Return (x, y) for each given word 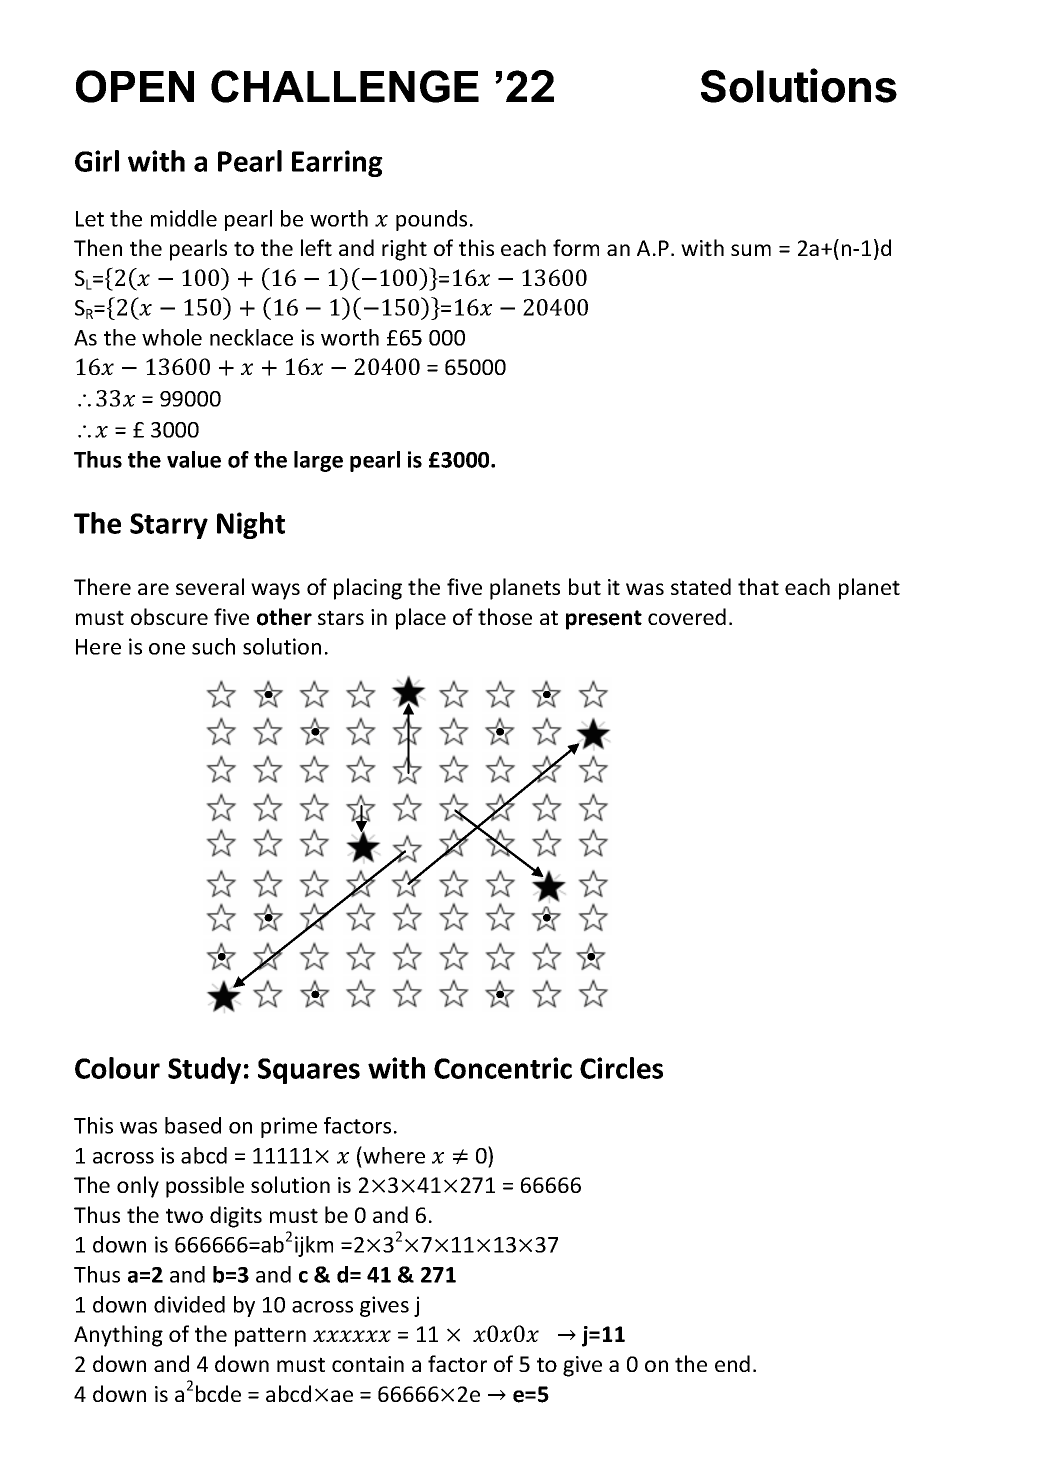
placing (368, 589)
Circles (621, 1068)
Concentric (503, 1068)
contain (368, 1364)
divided (189, 1304)
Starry (169, 526)
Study (204, 1070)
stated (701, 586)
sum (751, 250)
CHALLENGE (345, 86)
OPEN (135, 86)
